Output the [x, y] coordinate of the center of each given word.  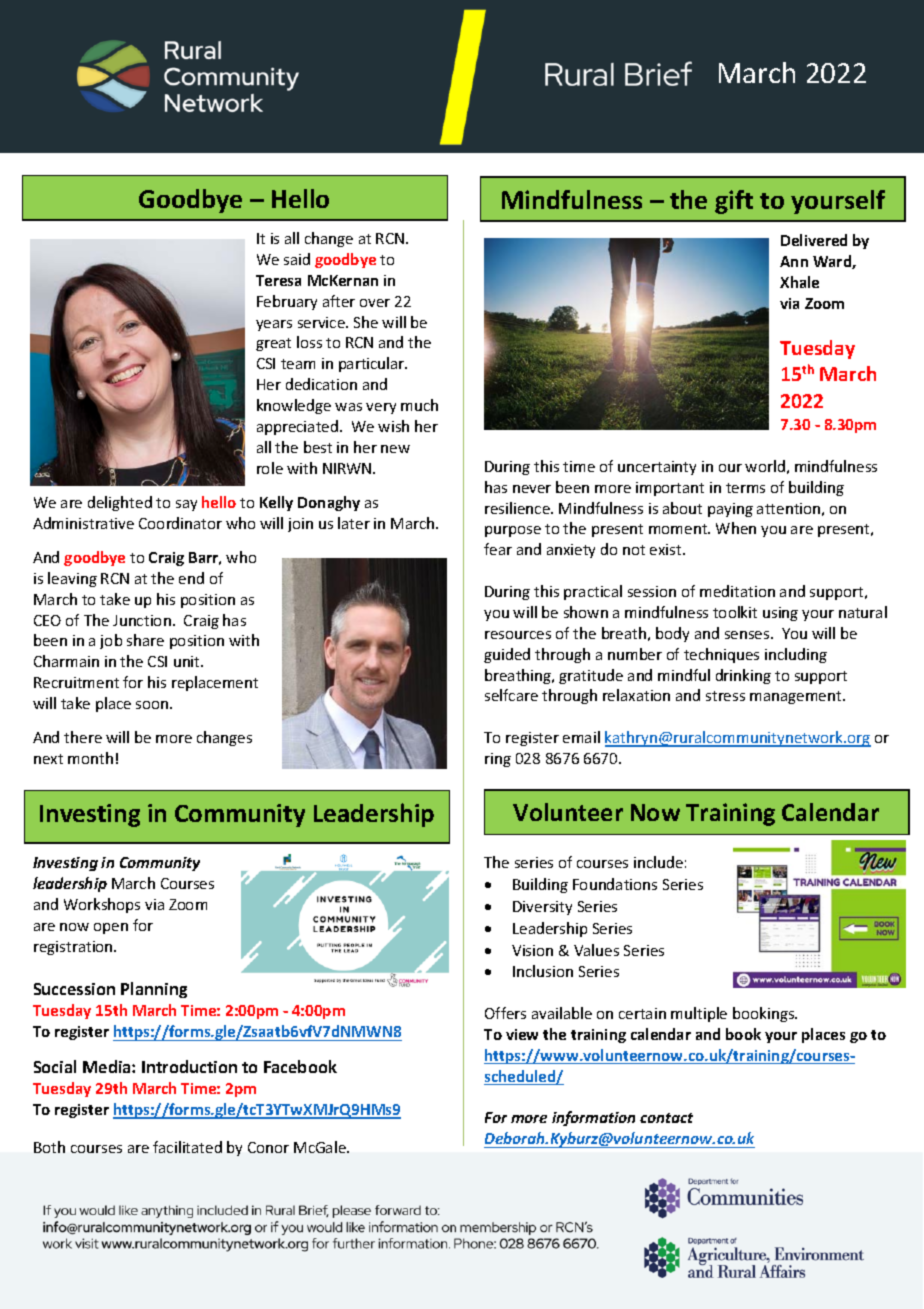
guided [507, 655]
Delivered [814, 240]
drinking [743, 676]
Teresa [278, 280]
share [145, 640]
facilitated [187, 1147]
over [375, 303]
